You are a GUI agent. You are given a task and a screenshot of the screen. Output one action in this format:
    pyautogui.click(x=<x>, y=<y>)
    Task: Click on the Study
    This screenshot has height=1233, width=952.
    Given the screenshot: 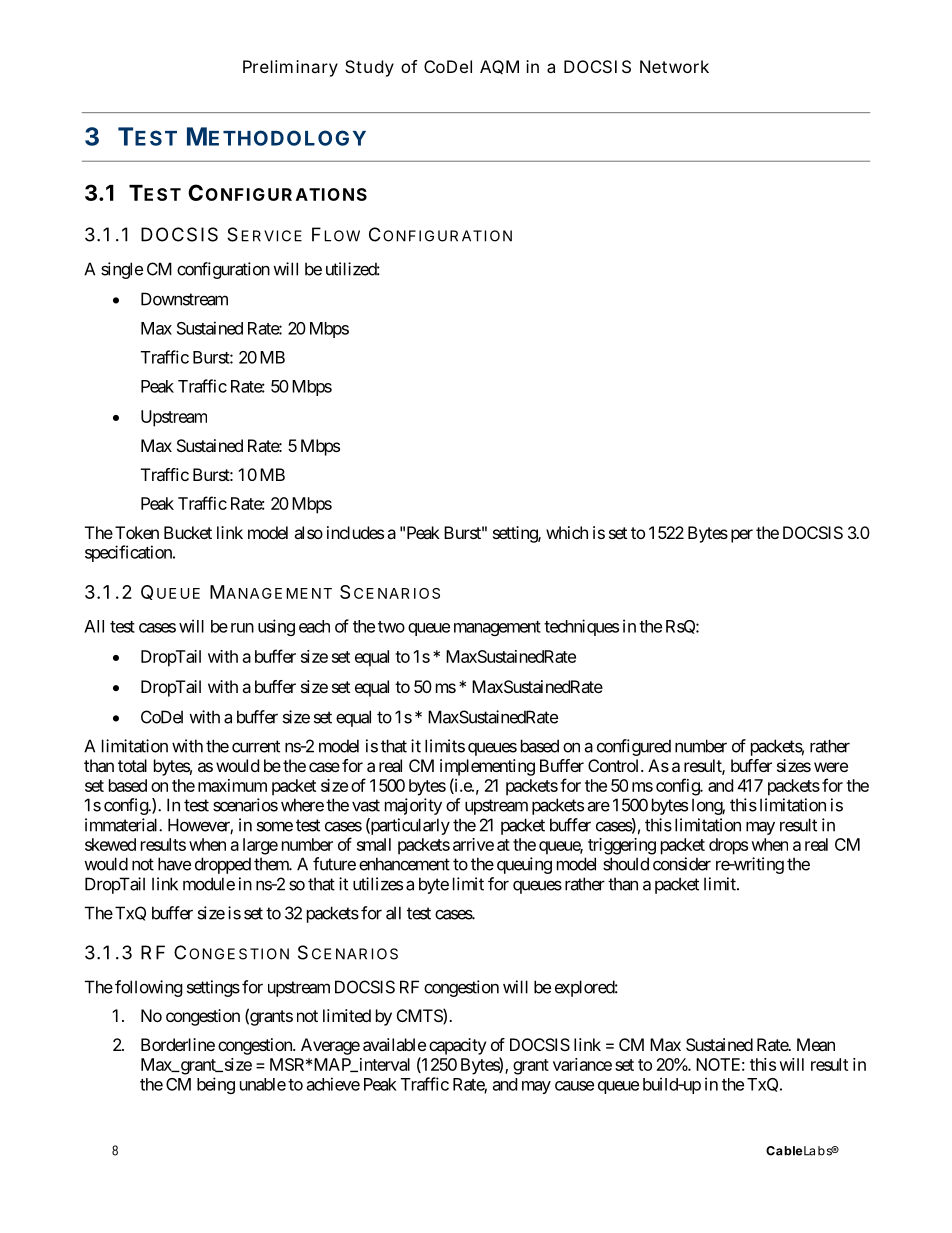 What is the action you would take?
    pyautogui.click(x=369, y=68)
